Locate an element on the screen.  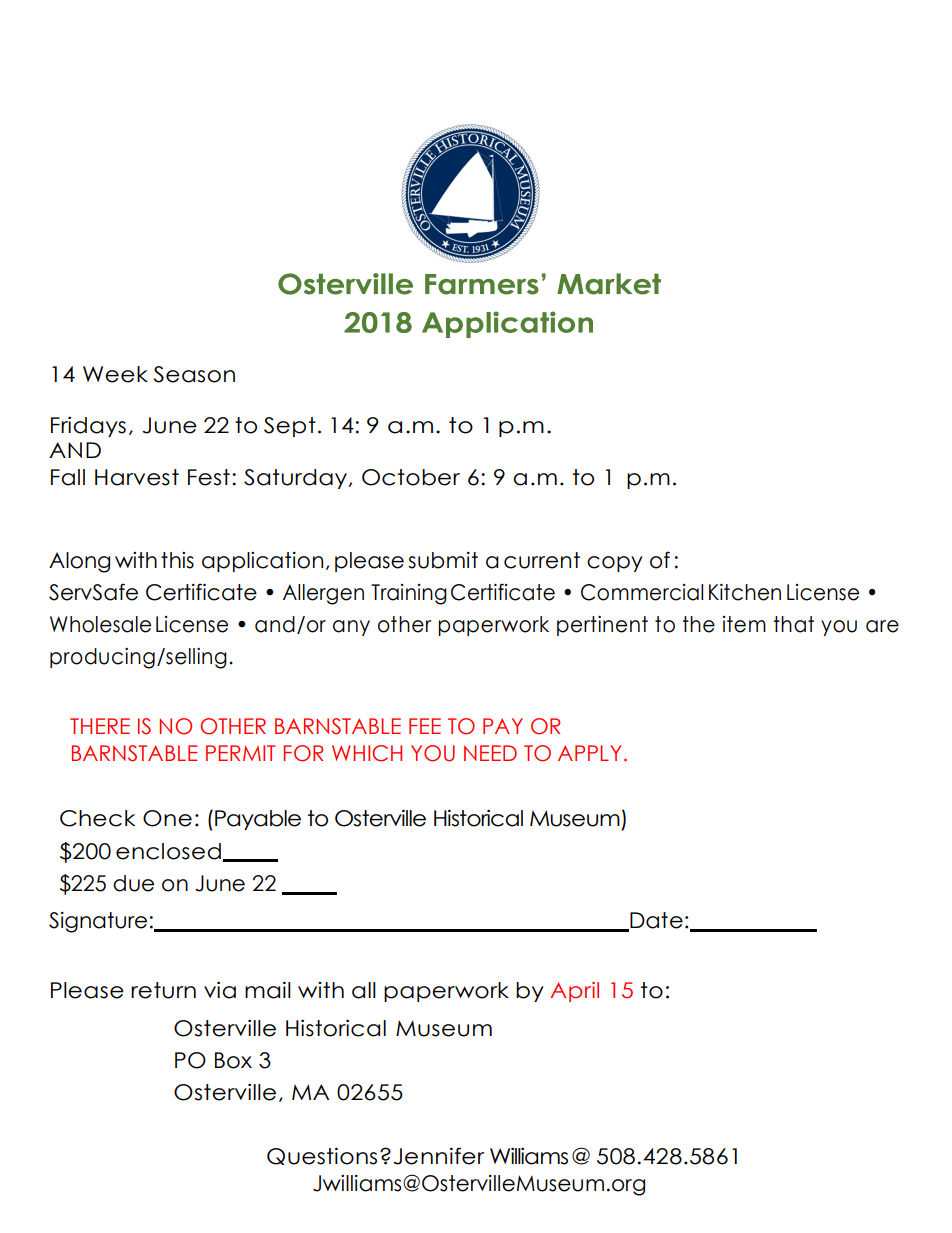
Season is located at coordinates (194, 374).
